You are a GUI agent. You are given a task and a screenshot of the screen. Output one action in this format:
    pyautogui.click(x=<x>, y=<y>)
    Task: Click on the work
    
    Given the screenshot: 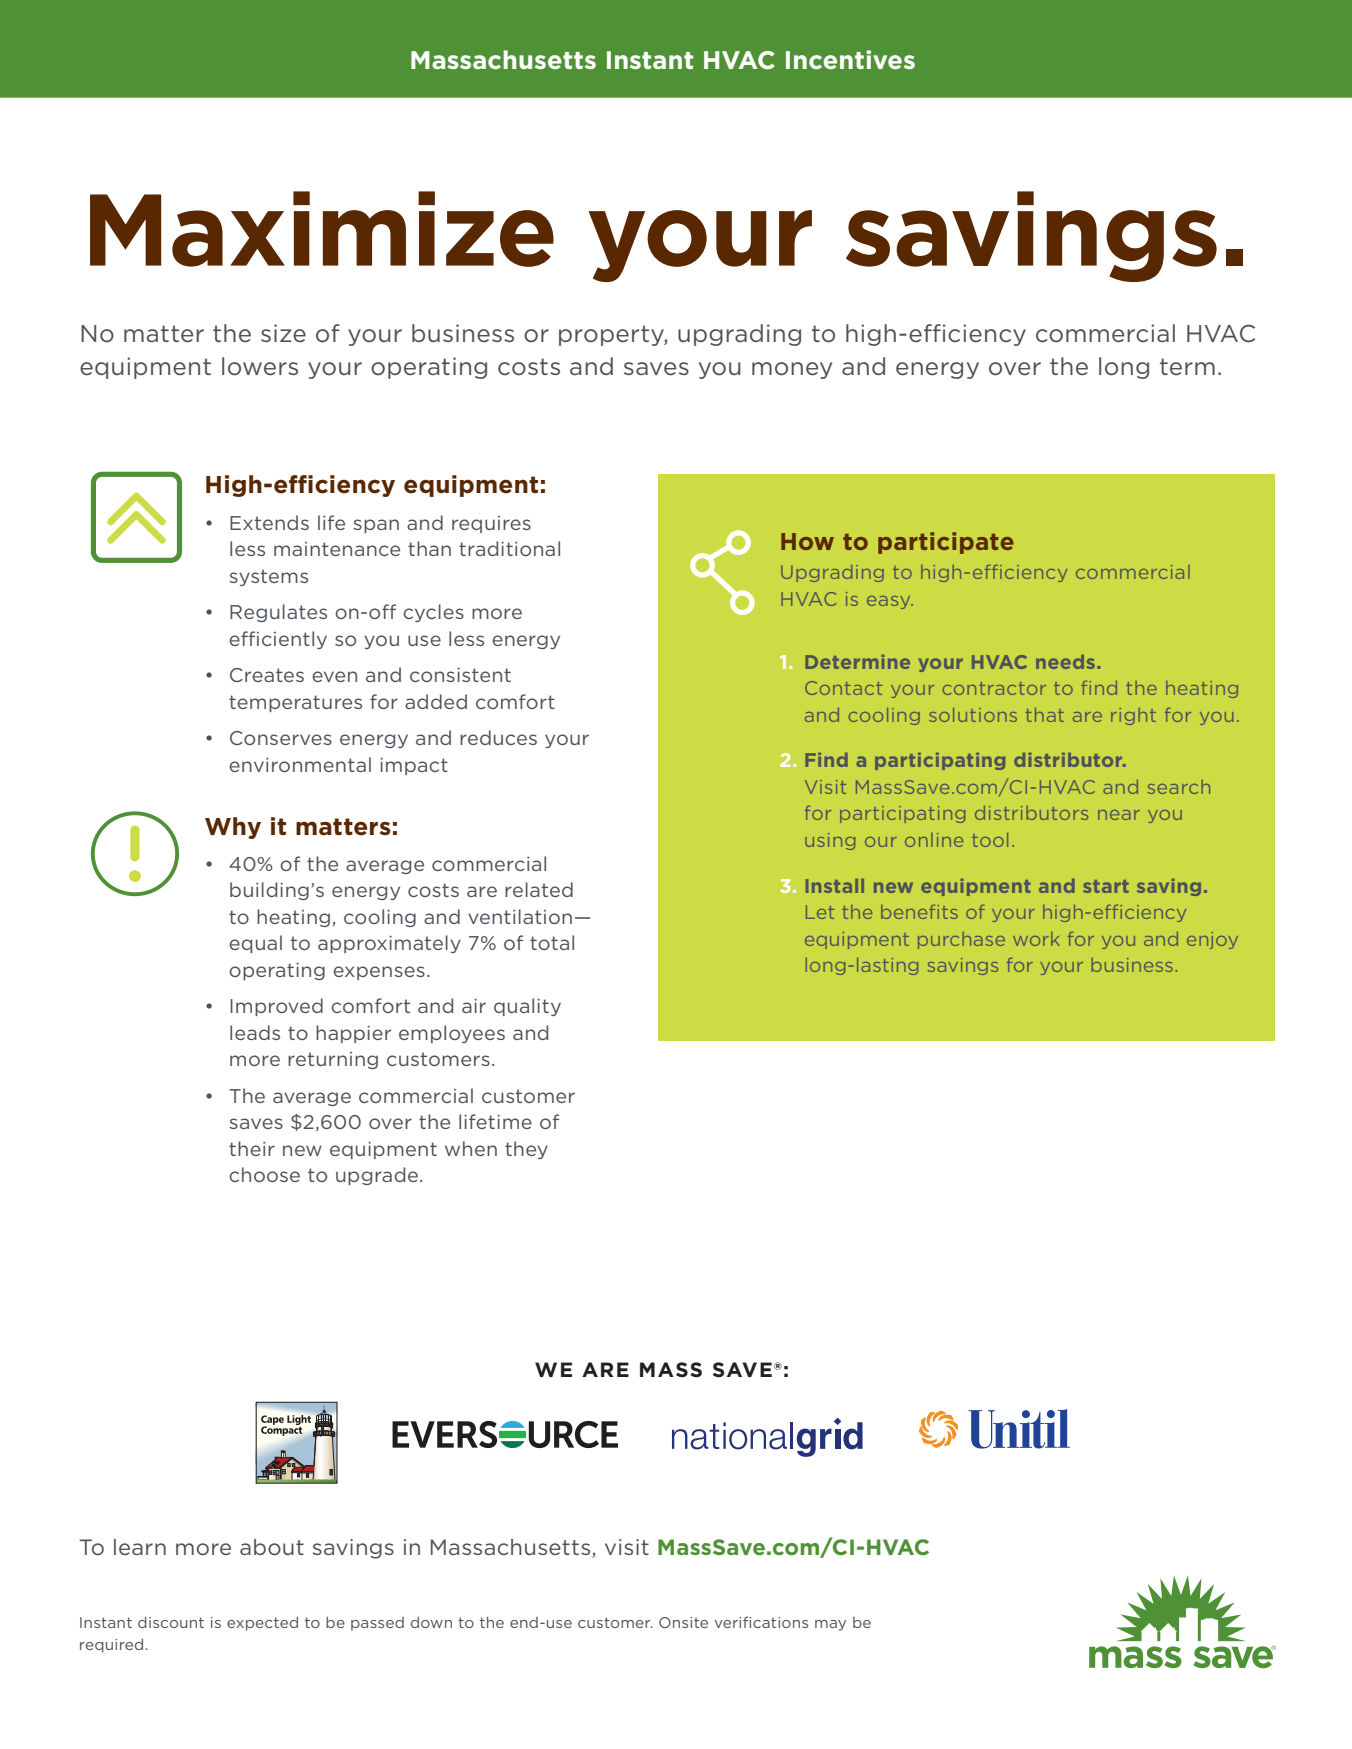 What is the action you would take?
    pyautogui.click(x=1036, y=939)
